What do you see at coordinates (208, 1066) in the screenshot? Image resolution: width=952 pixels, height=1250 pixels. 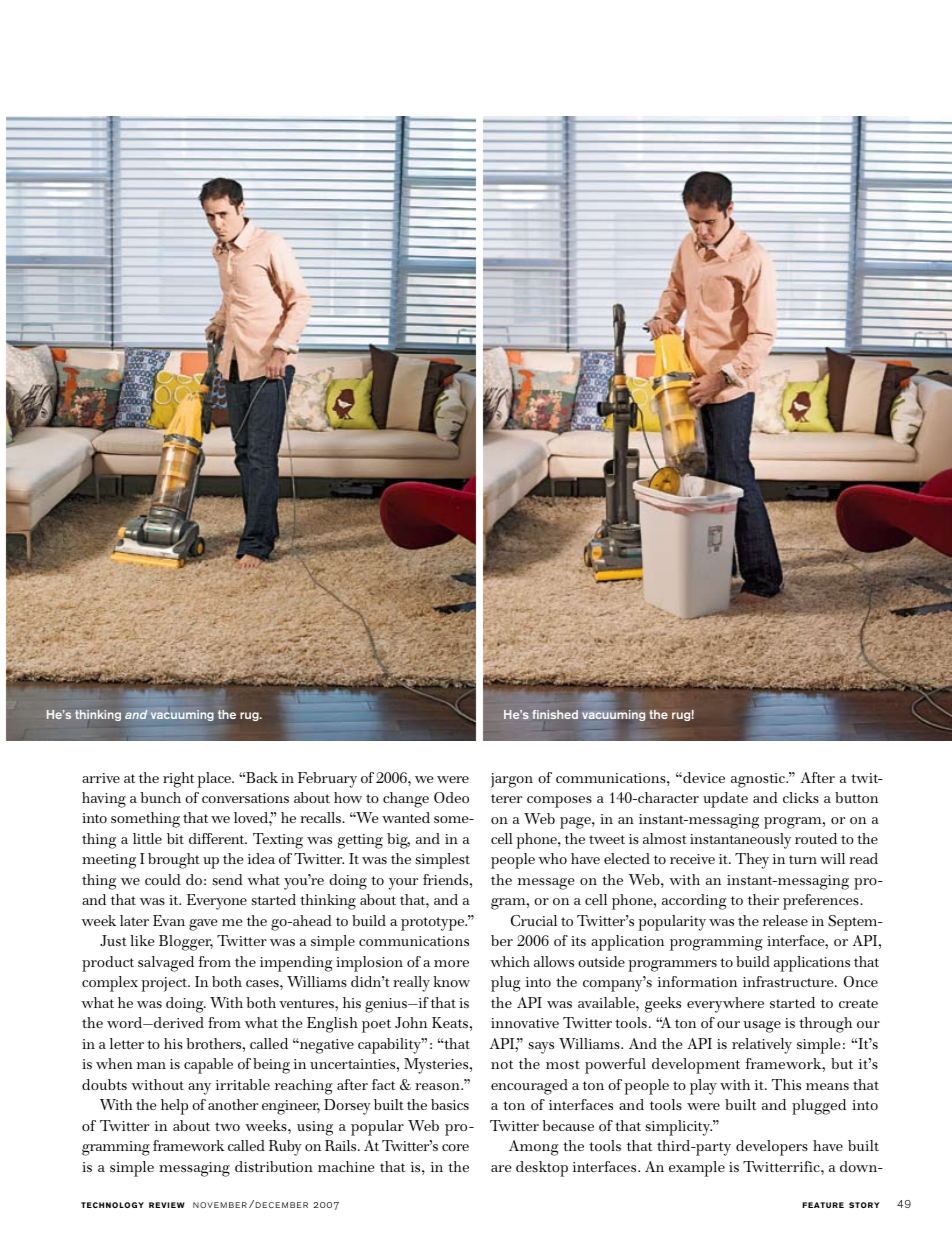 I see `capable` at bounding box center [208, 1066].
